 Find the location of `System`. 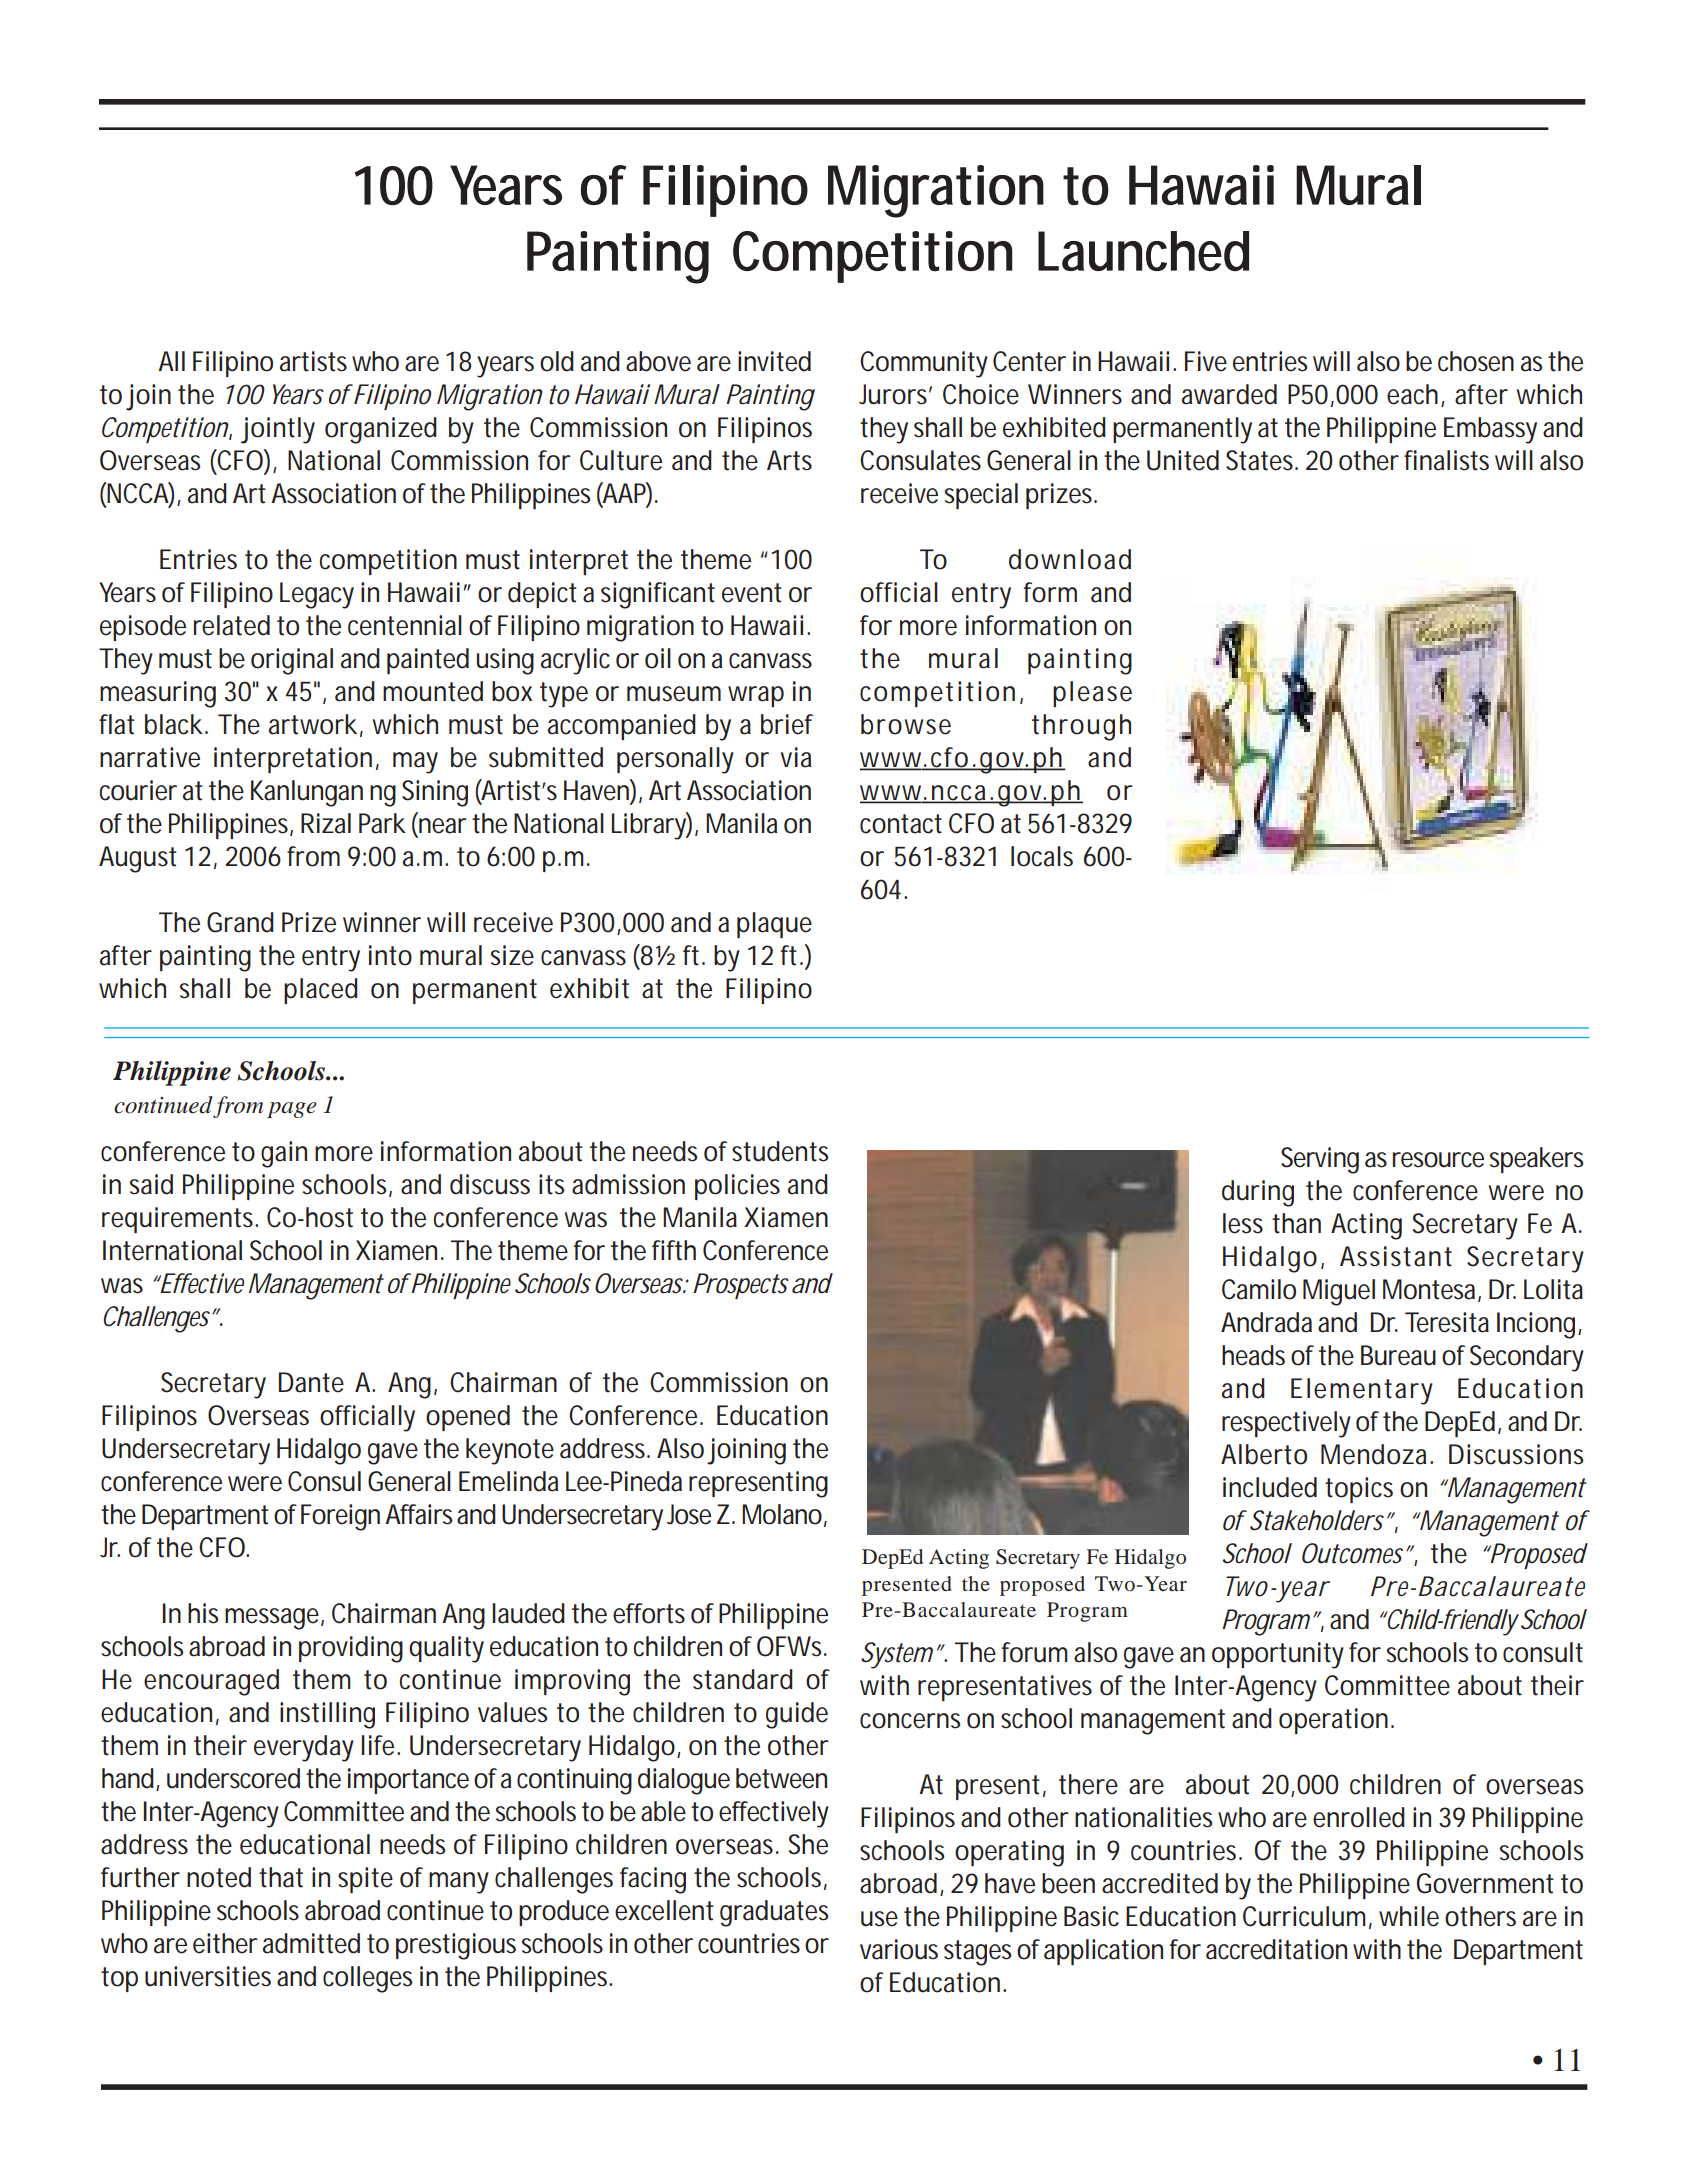

System is located at coordinates (897, 1655).
